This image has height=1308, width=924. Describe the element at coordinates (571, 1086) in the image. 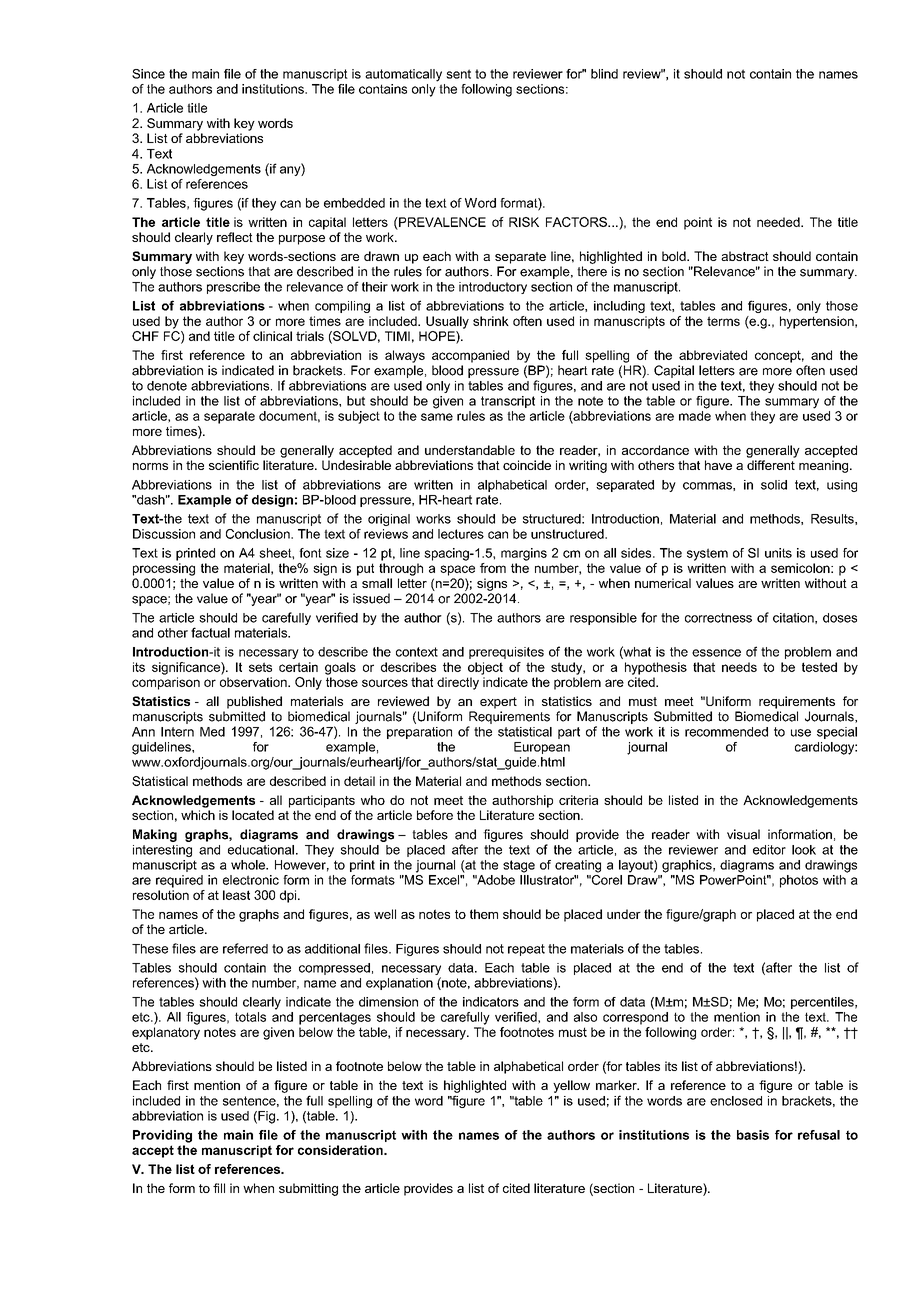

I see `yellow` at that location.
